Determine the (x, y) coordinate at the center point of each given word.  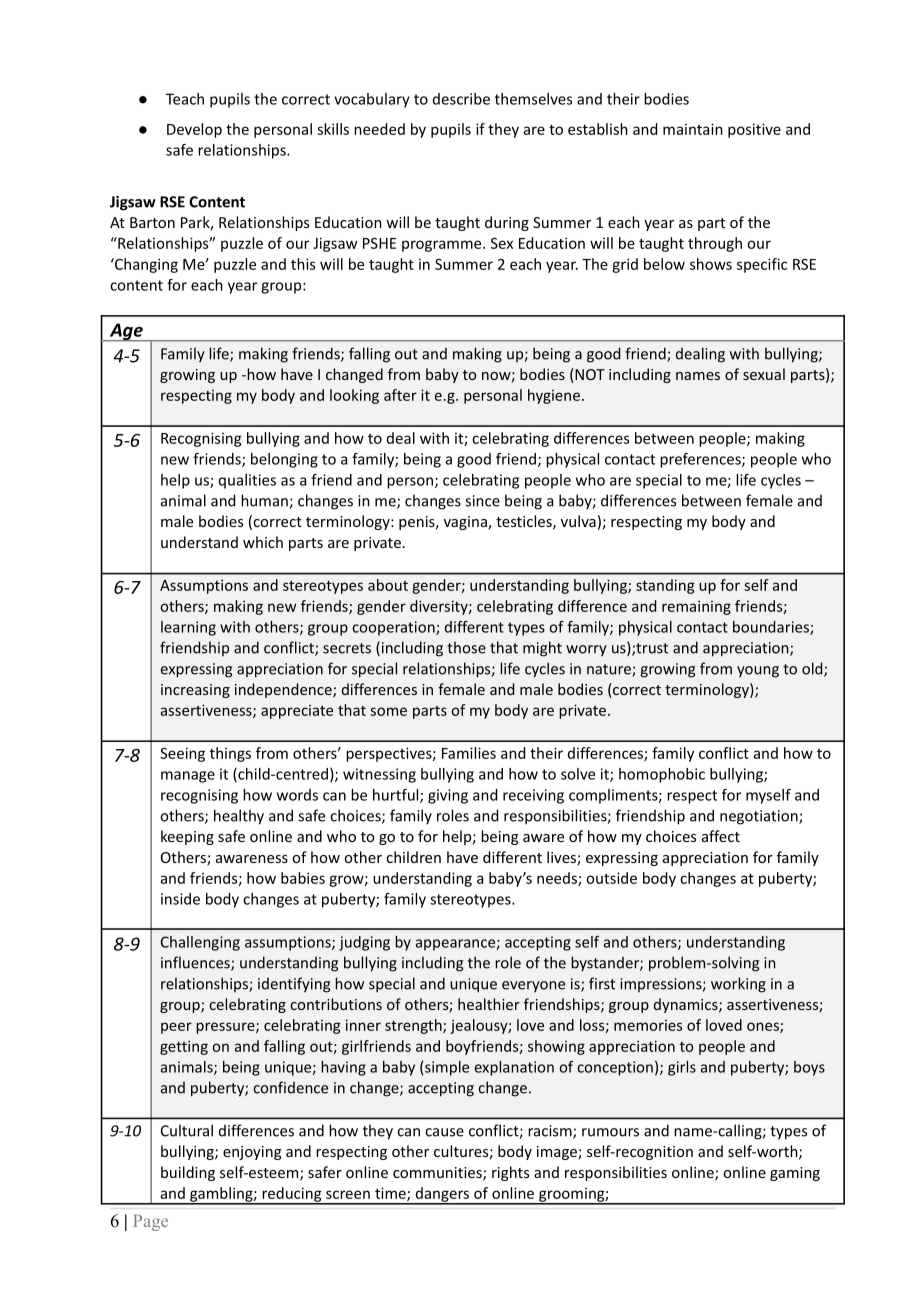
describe (461, 99)
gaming (795, 1174)
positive (754, 130)
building (188, 1173)
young (758, 672)
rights (510, 1173)
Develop (194, 130)
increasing (195, 691)
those (466, 647)
